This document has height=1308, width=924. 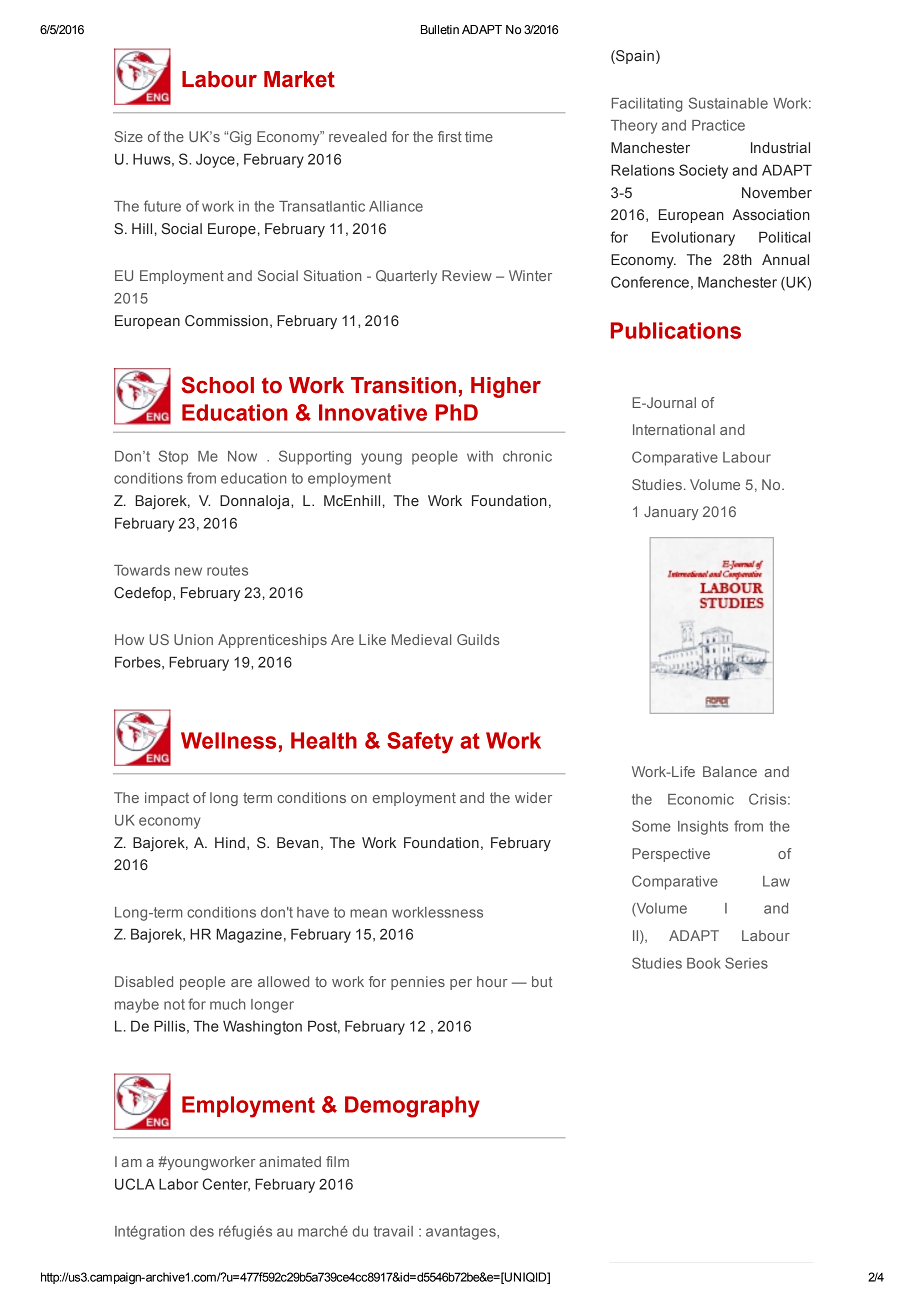 What do you see at coordinates (480, 456) in the document?
I see `with` at bounding box center [480, 456].
